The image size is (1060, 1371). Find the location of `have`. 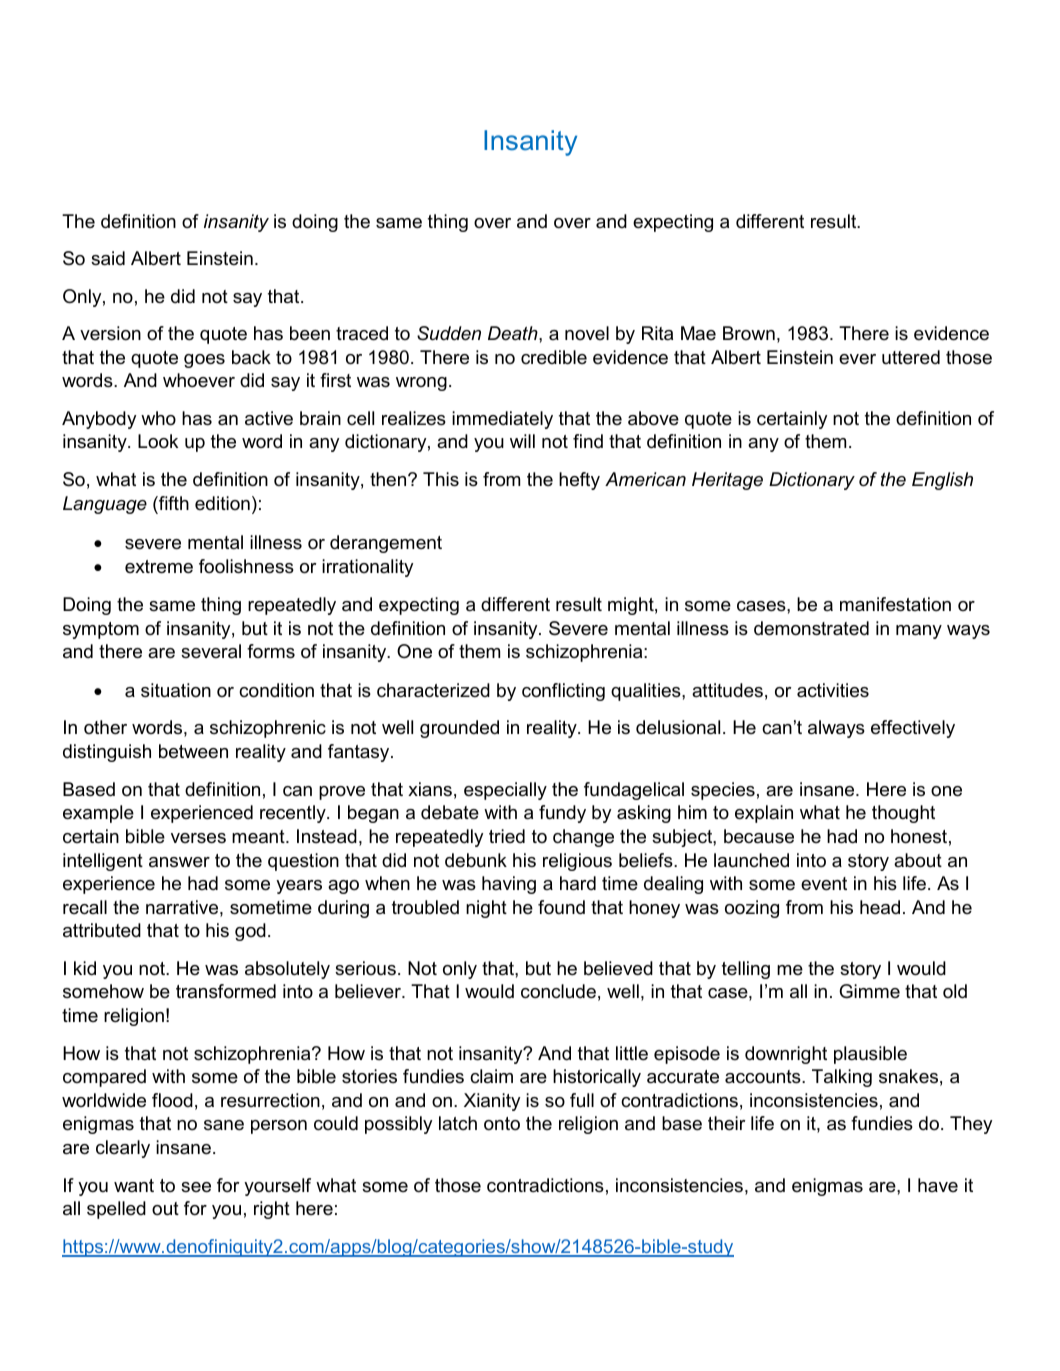

have is located at coordinates (938, 1185).
